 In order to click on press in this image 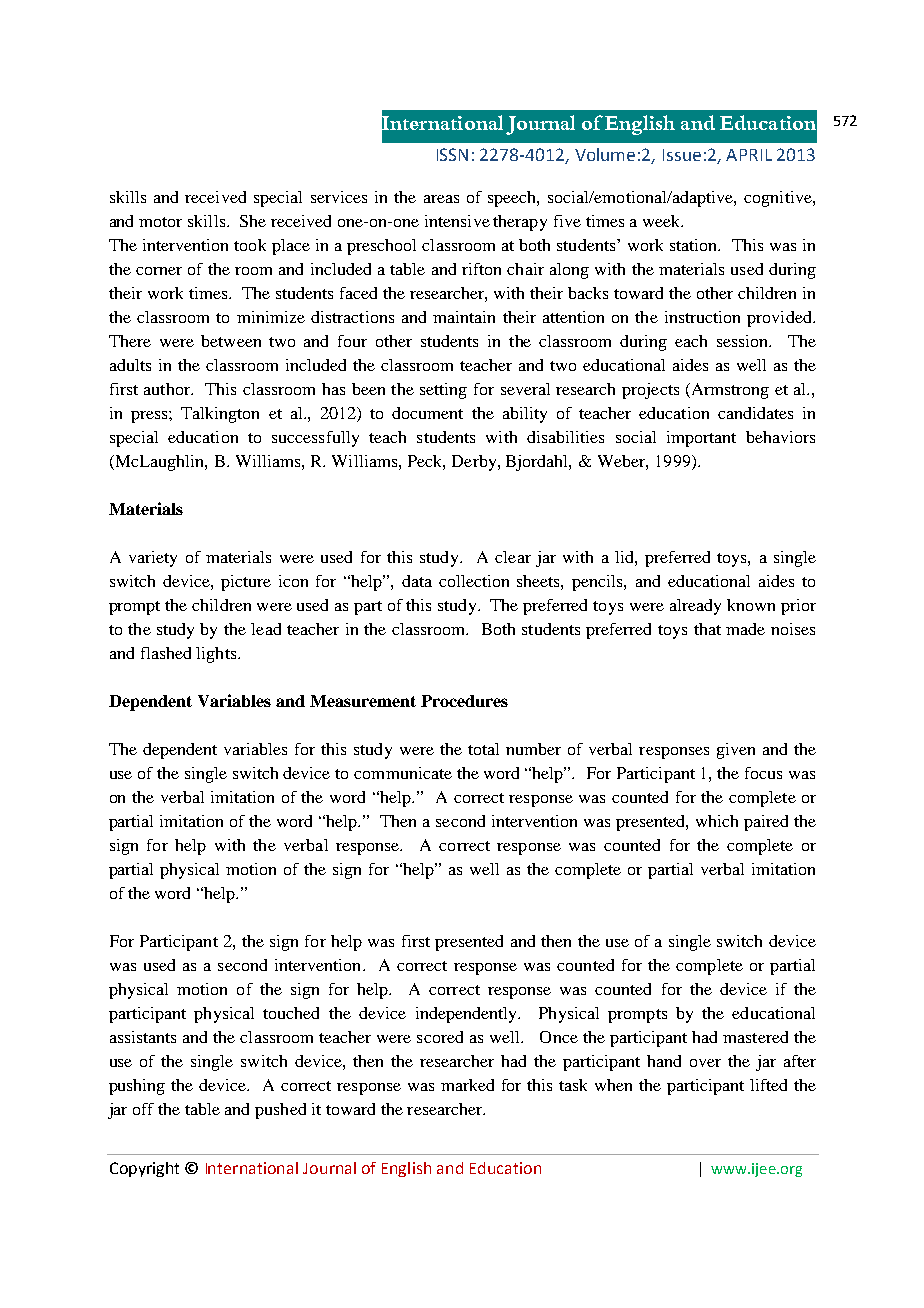, I will do `click(150, 417)`.
